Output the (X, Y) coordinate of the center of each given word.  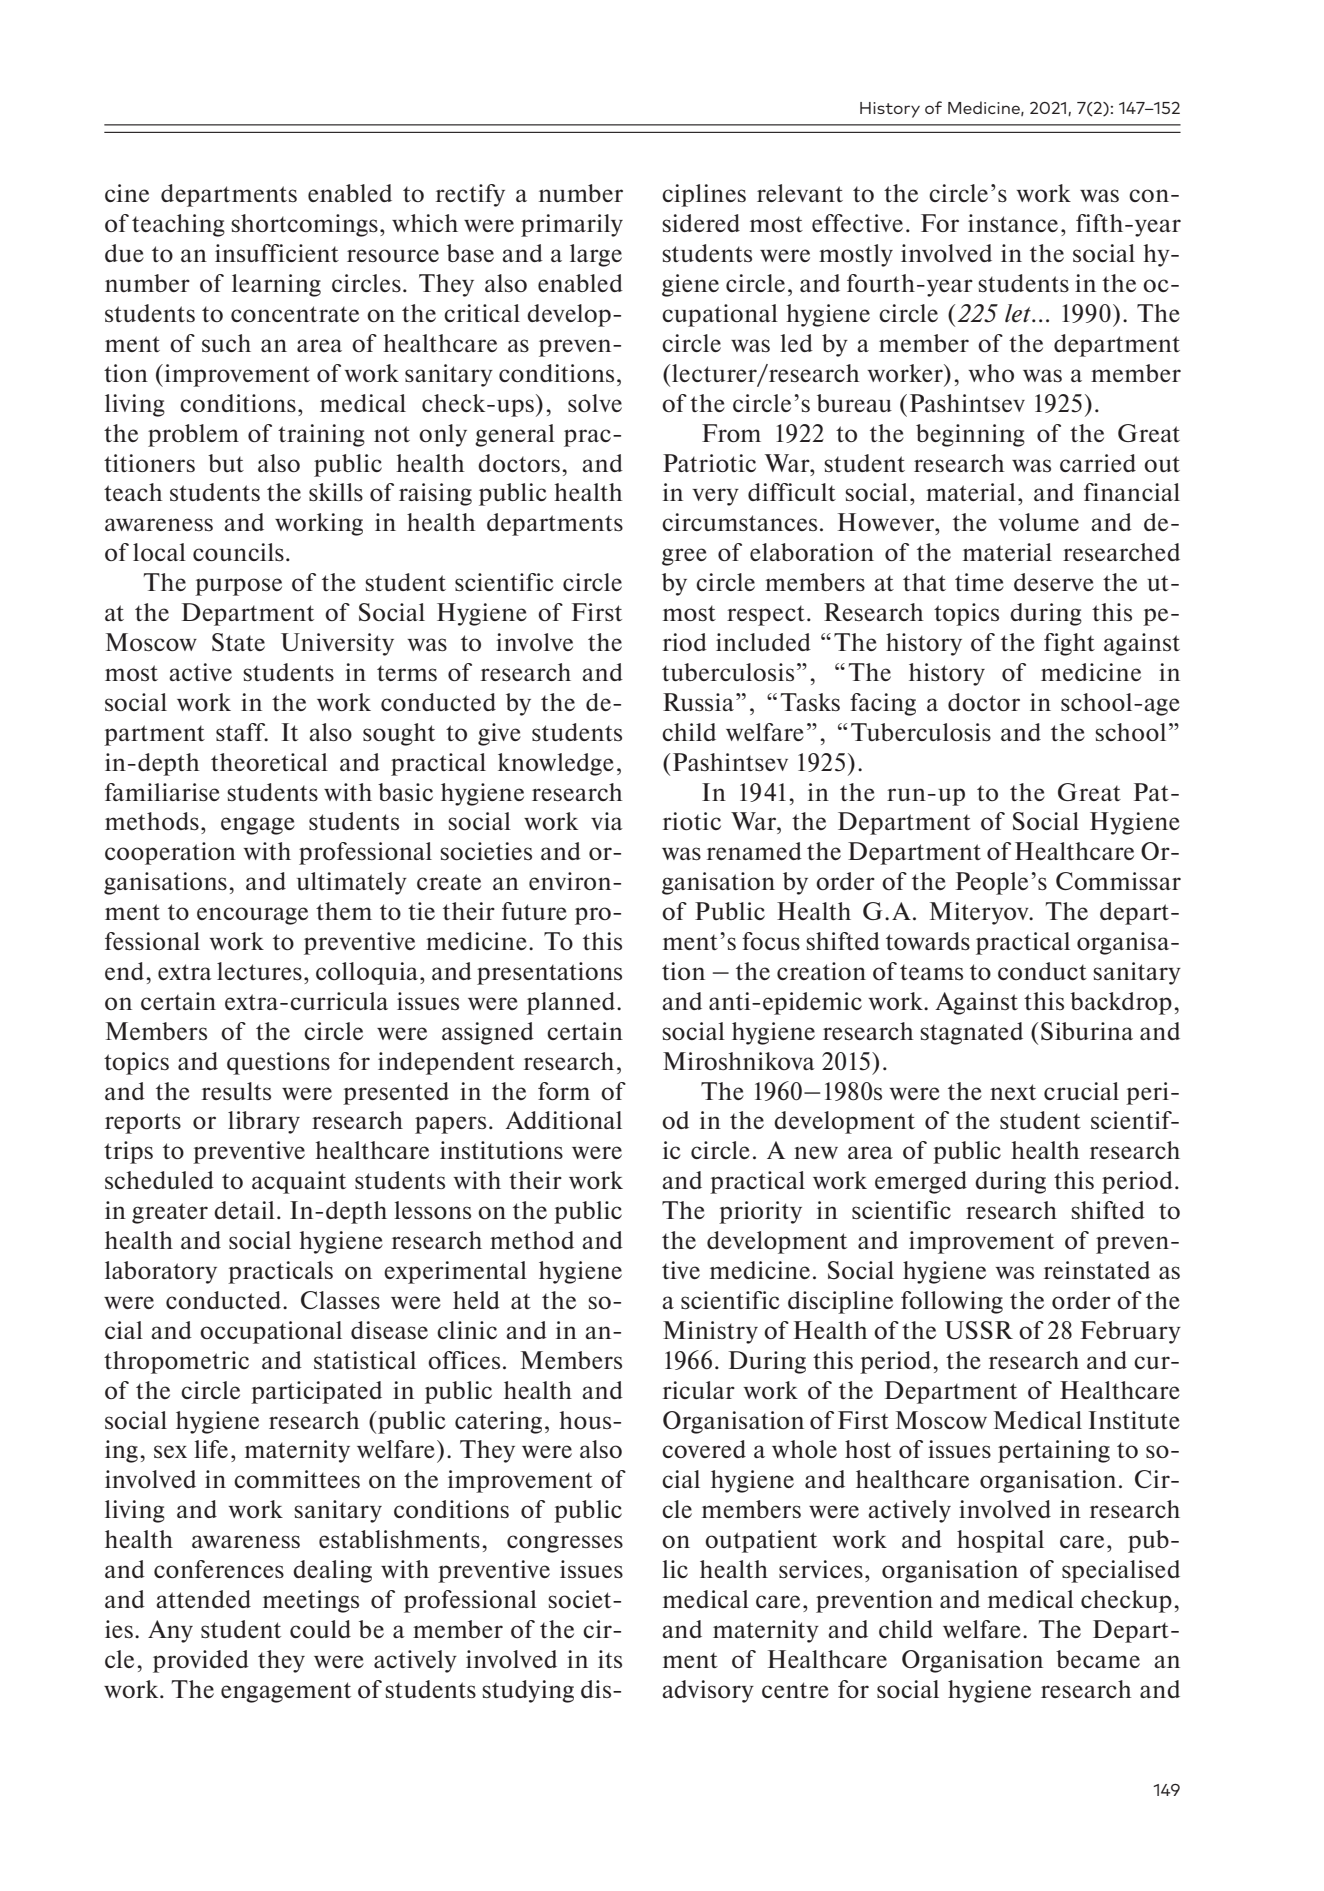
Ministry (710, 1332)
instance (1013, 223)
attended (203, 1599)
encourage (252, 916)
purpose (238, 587)
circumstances (739, 522)
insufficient (277, 253)
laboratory (161, 1272)
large (596, 255)
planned (572, 1003)
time (979, 582)
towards (928, 941)
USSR (979, 1330)
